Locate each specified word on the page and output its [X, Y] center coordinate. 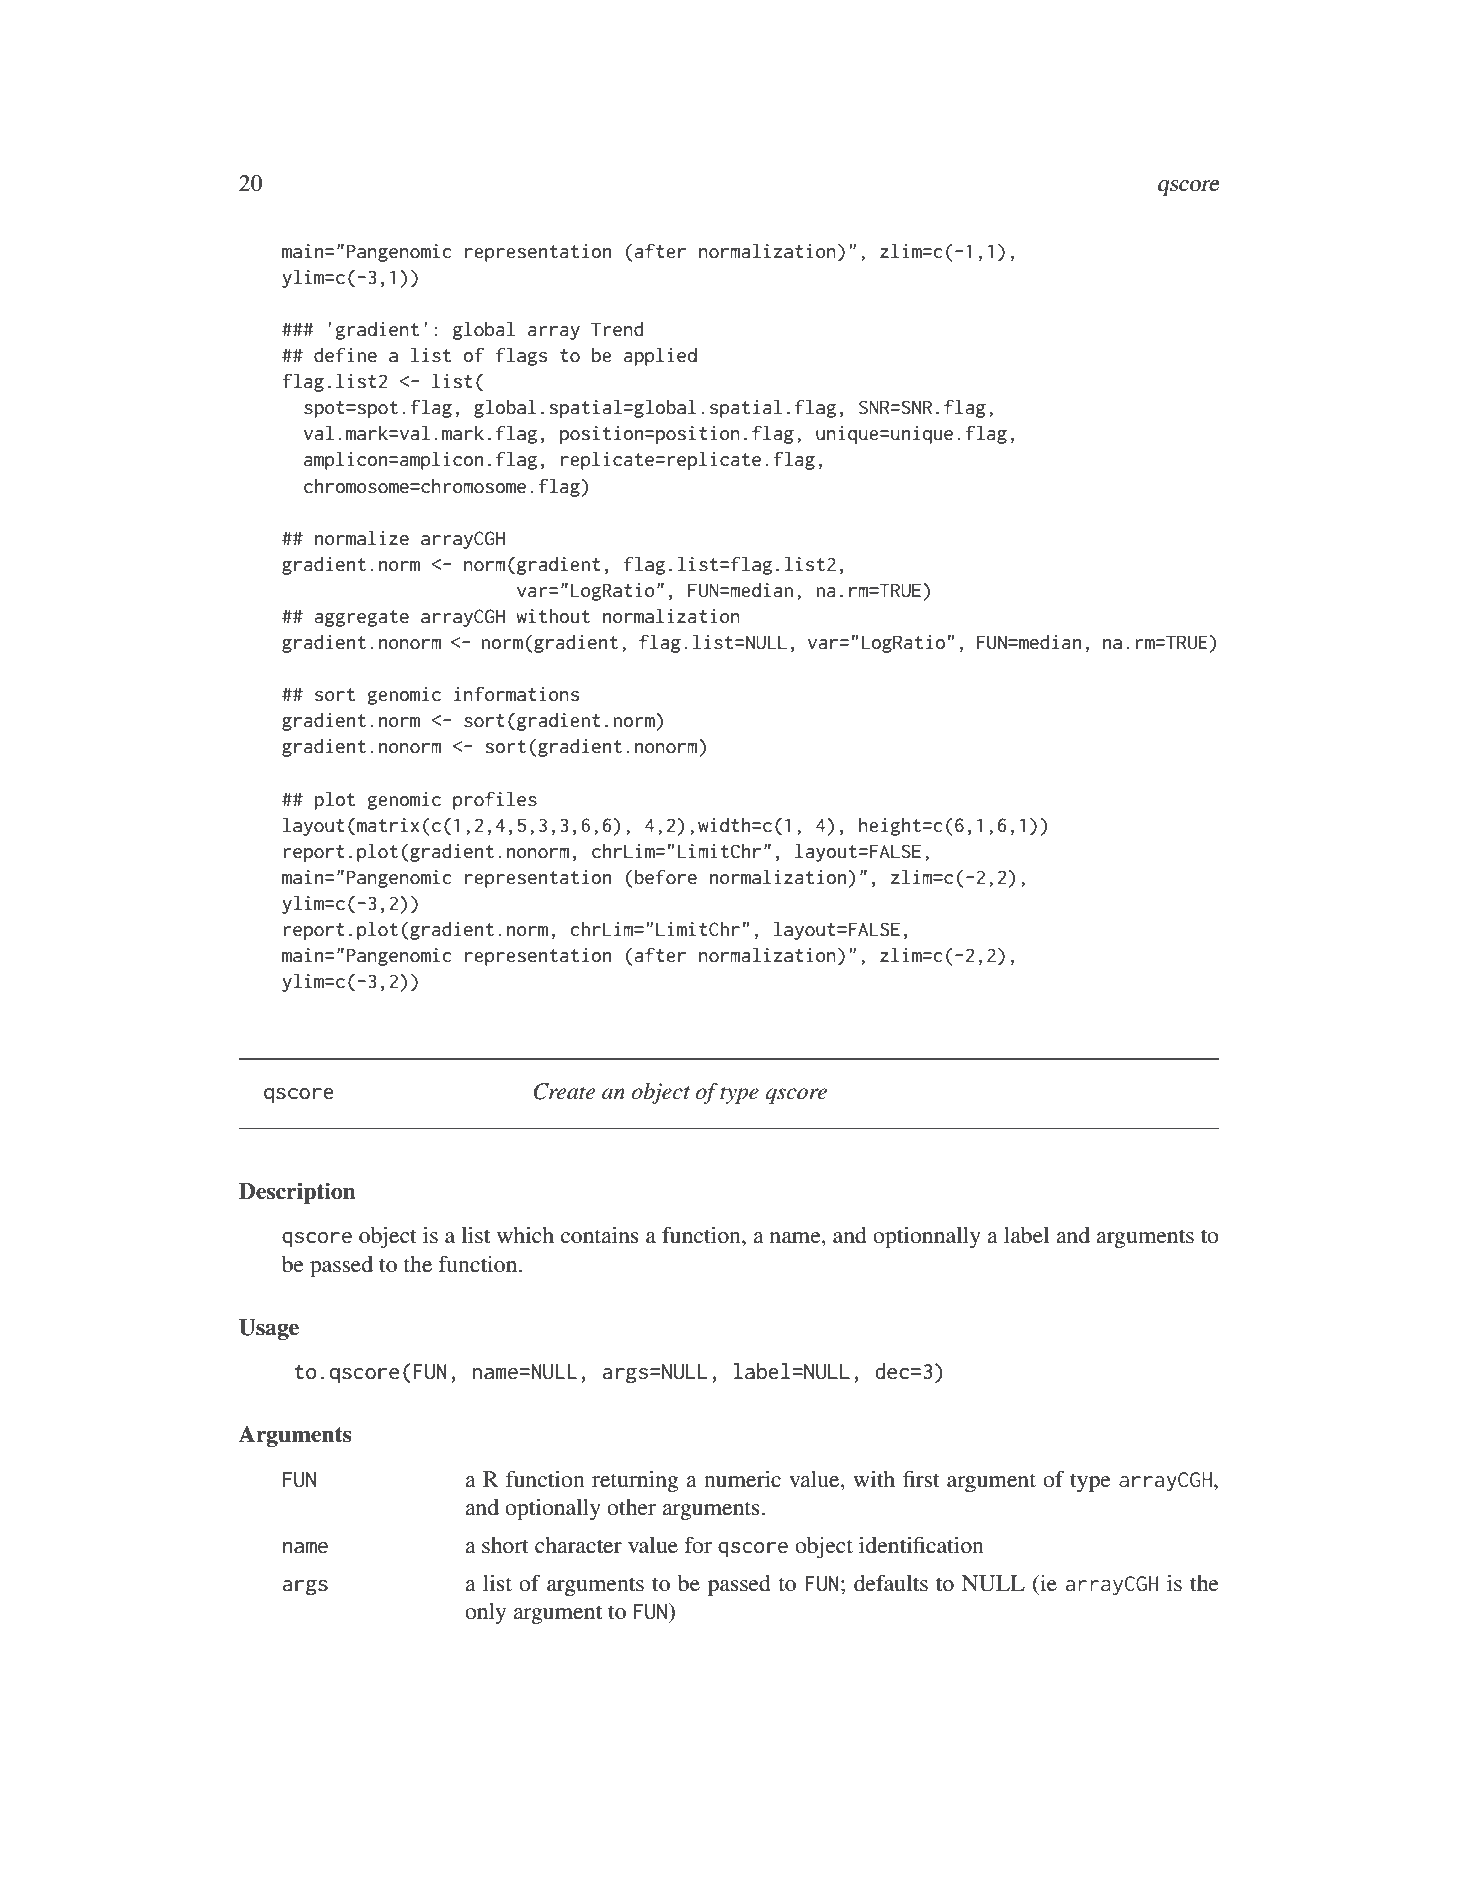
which [525, 1235]
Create [564, 1091]
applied [660, 356]
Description [297, 1193]
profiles [495, 800]
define [345, 355]
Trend [617, 329]
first [921, 1479]
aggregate [361, 618]
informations [516, 694]
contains [600, 1235]
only [485, 1613]
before [666, 877]
